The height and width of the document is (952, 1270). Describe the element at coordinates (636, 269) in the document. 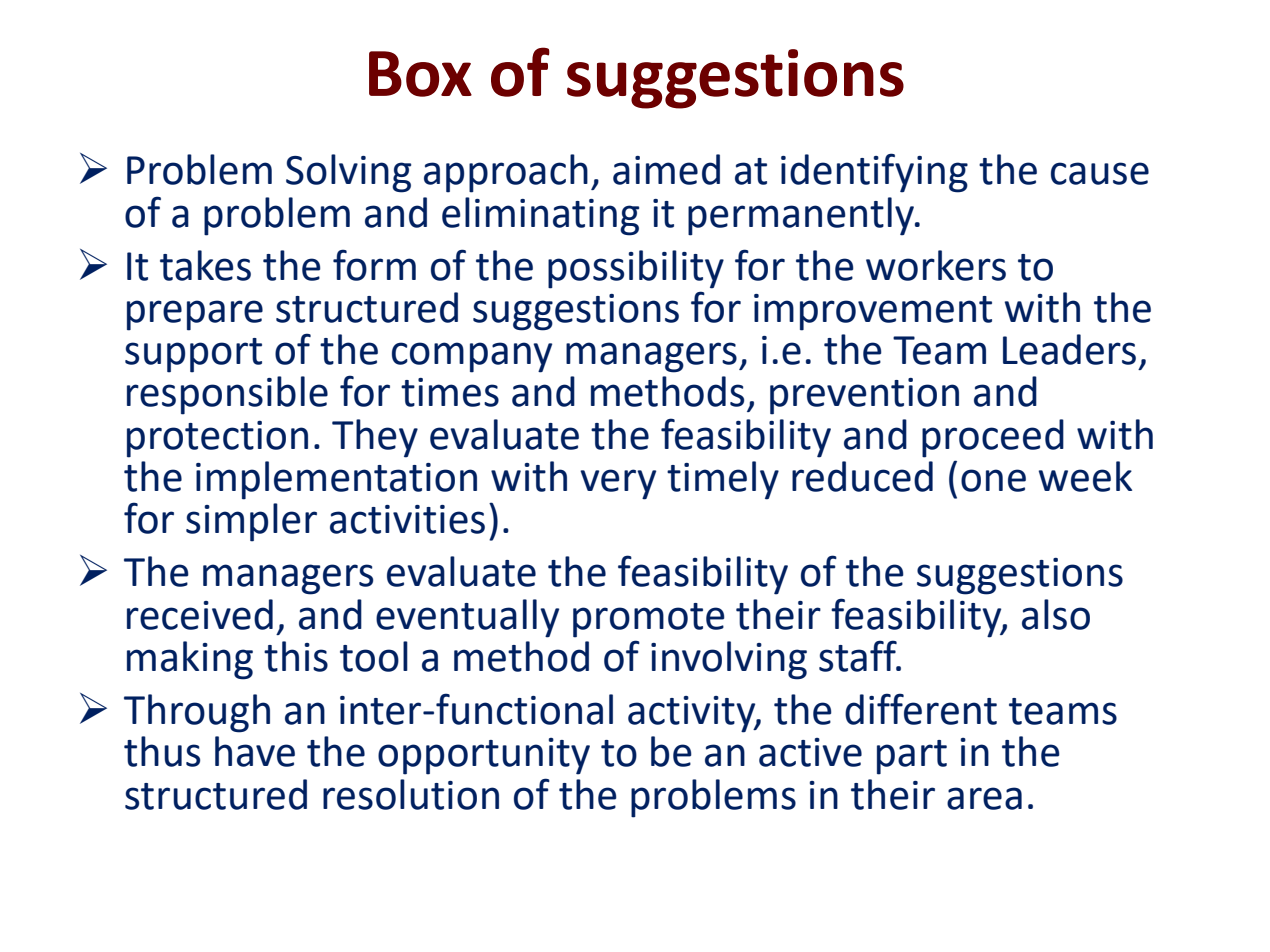

I see `possibility` at that location.
